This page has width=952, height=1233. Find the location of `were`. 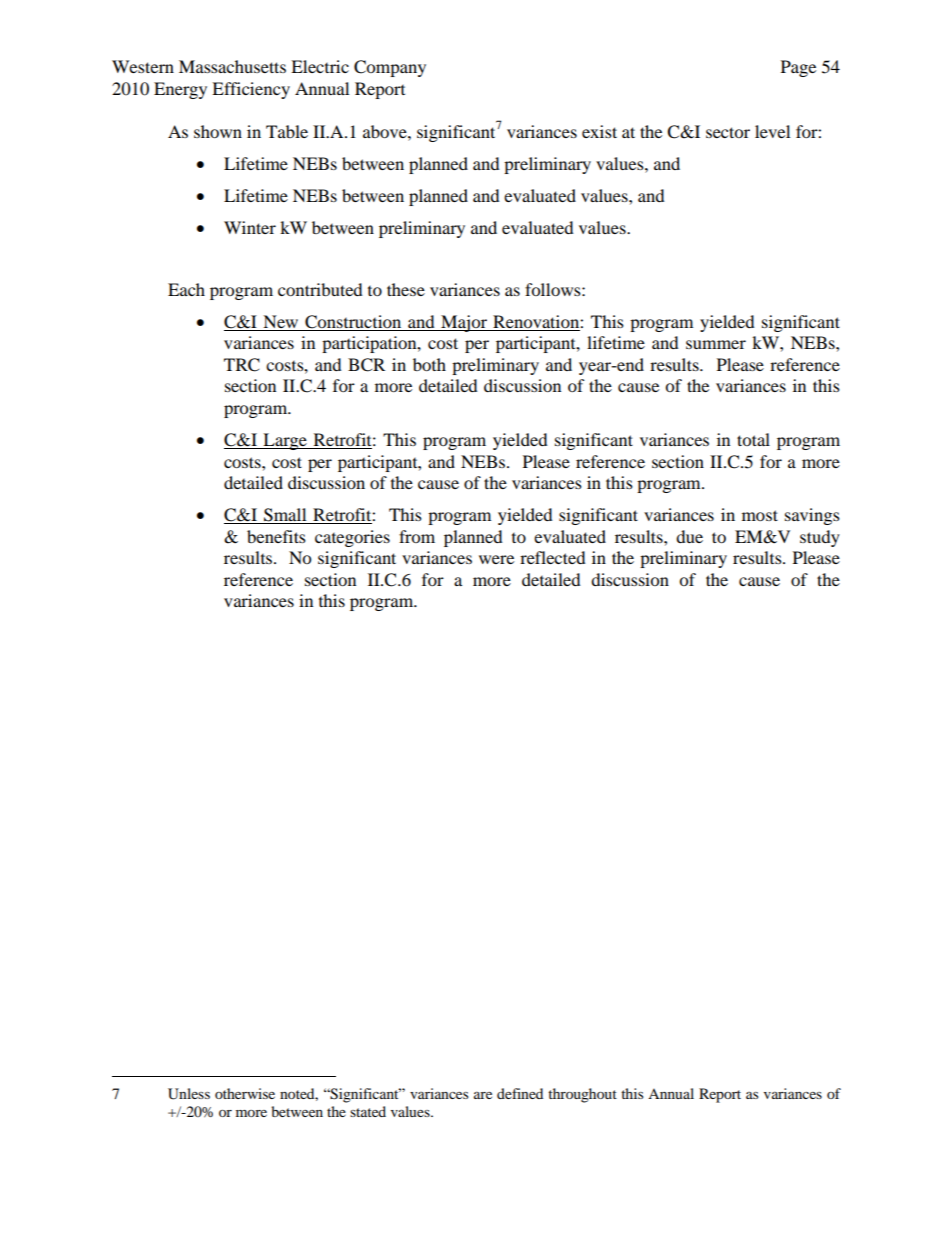

were is located at coordinates (496, 559).
